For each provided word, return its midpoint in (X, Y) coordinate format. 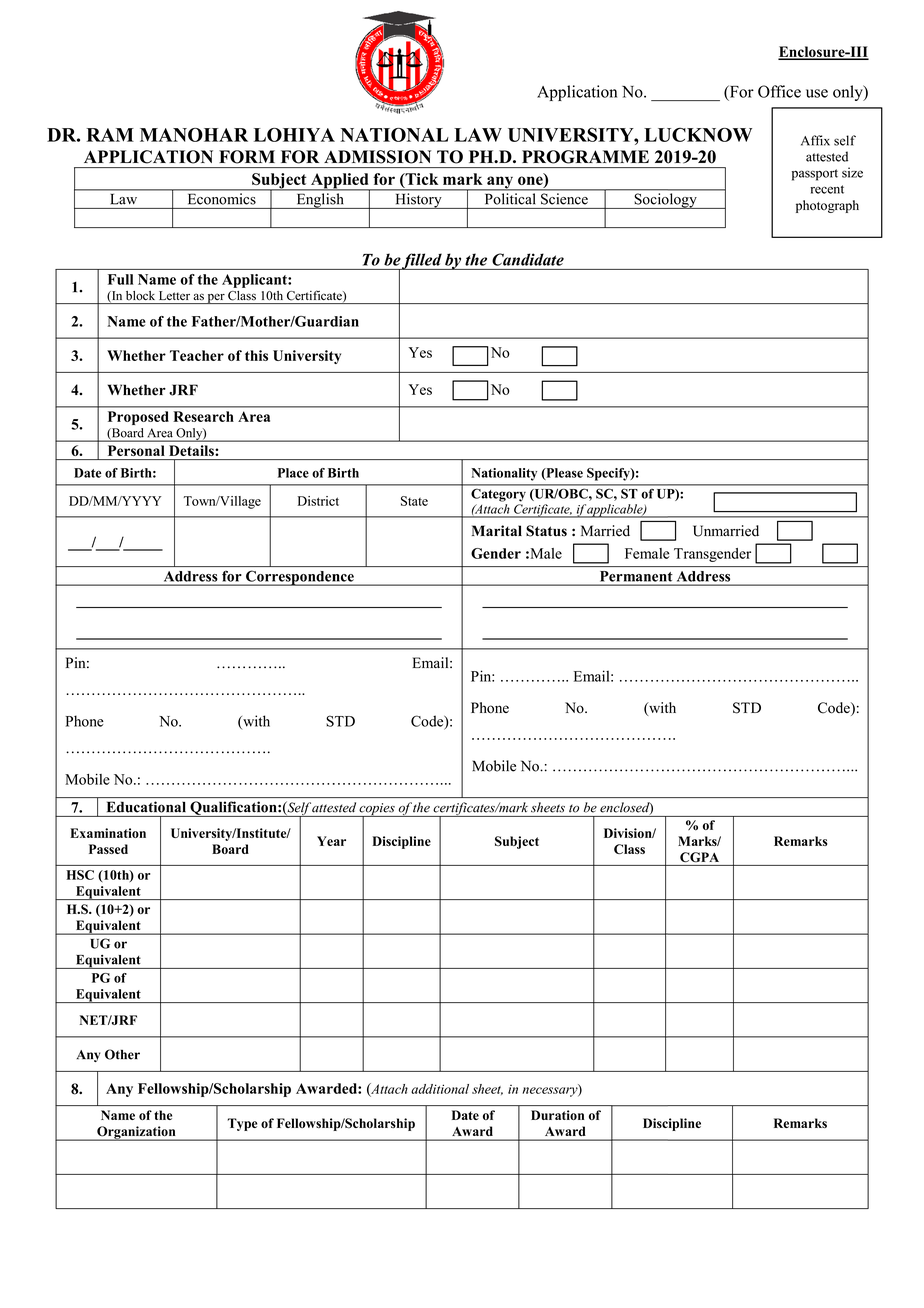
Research (203, 416)
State (414, 501)
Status (546, 531)
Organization (136, 1133)
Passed (108, 849)
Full (120, 279)
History (418, 201)
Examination (108, 833)
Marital (497, 530)
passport (815, 175)
